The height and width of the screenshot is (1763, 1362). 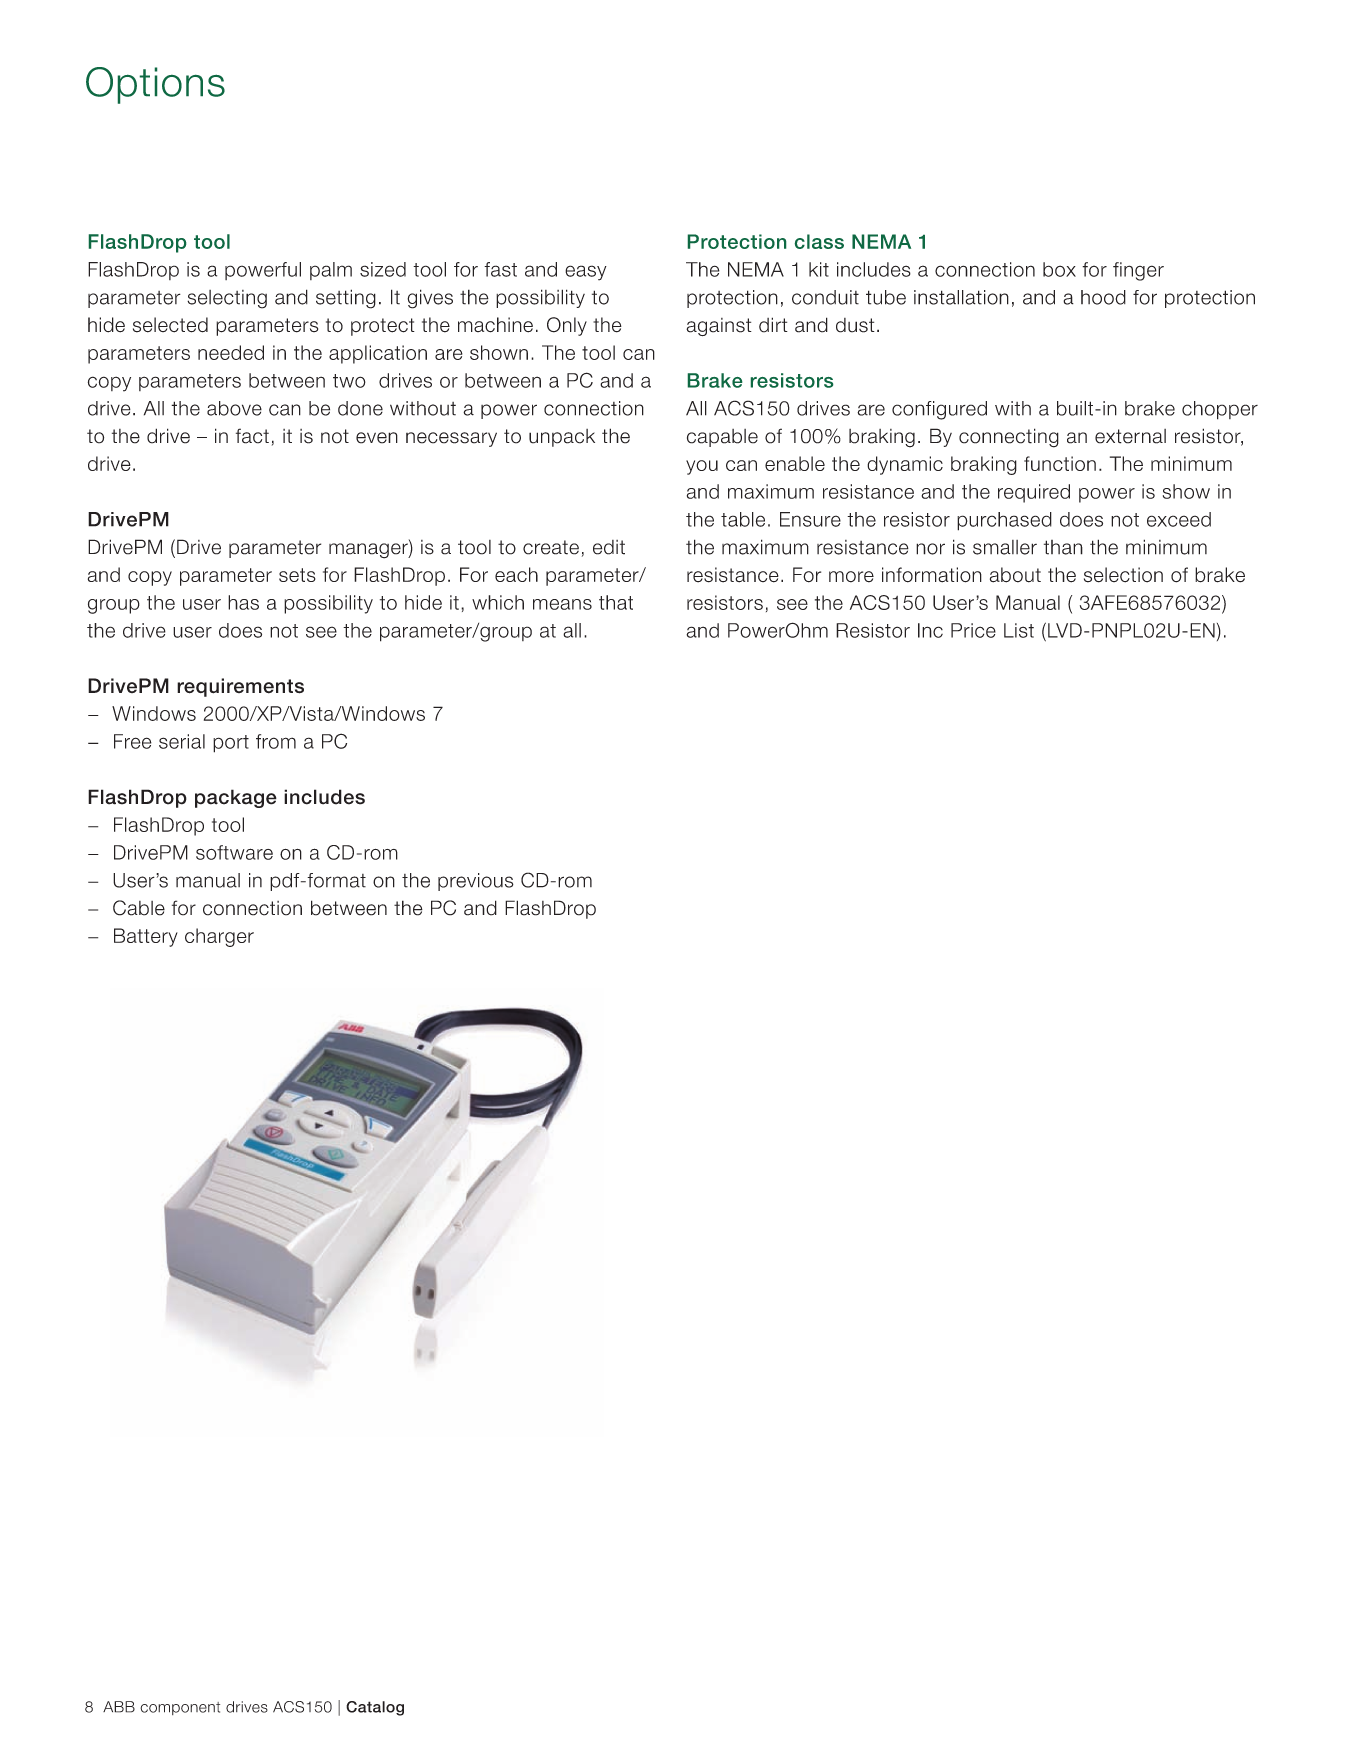 I want to click on component, so click(x=180, y=1708).
